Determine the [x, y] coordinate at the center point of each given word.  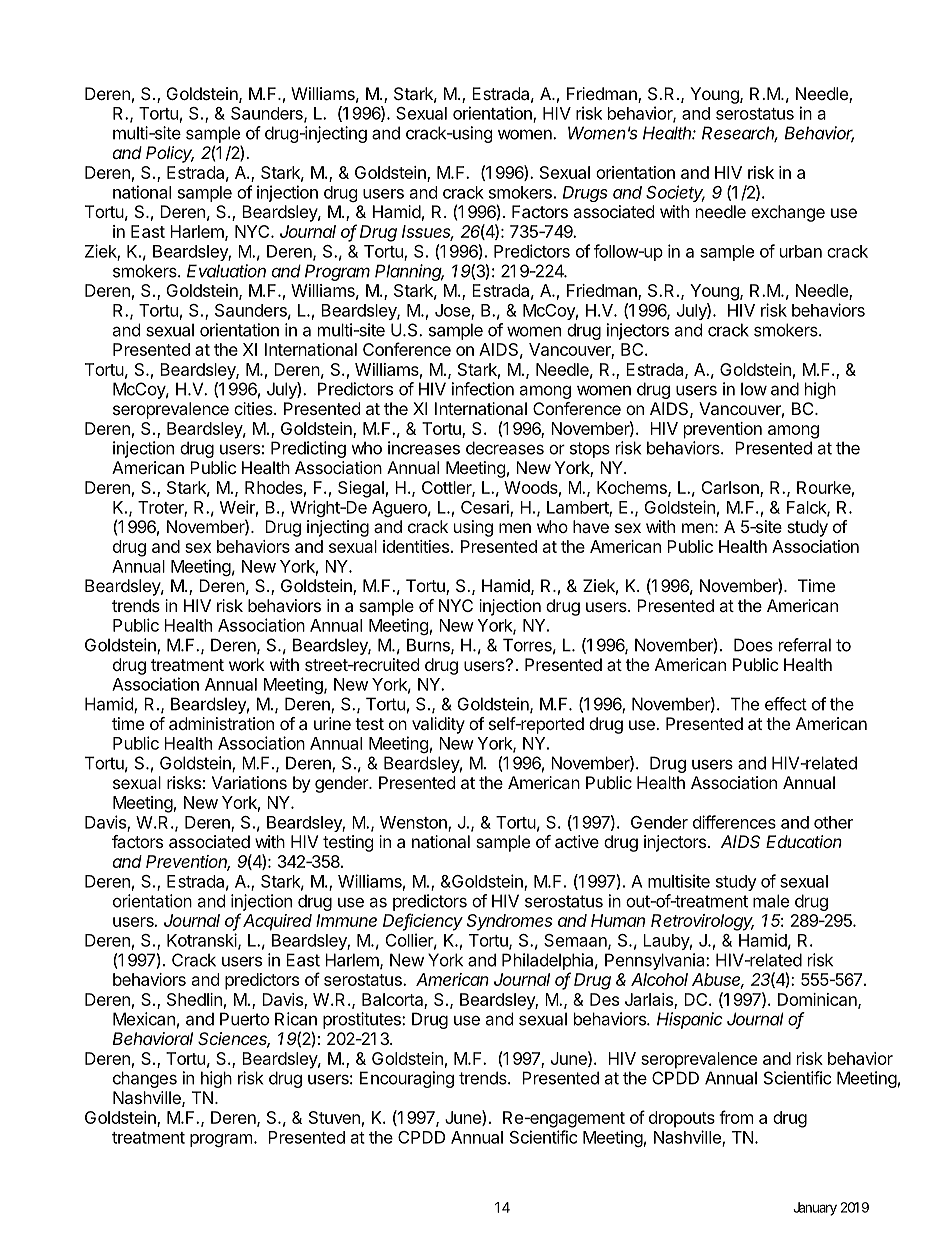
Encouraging [407, 1079]
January [815, 1209]
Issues [428, 232]
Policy [170, 154]
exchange [788, 213]
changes [145, 1079]
